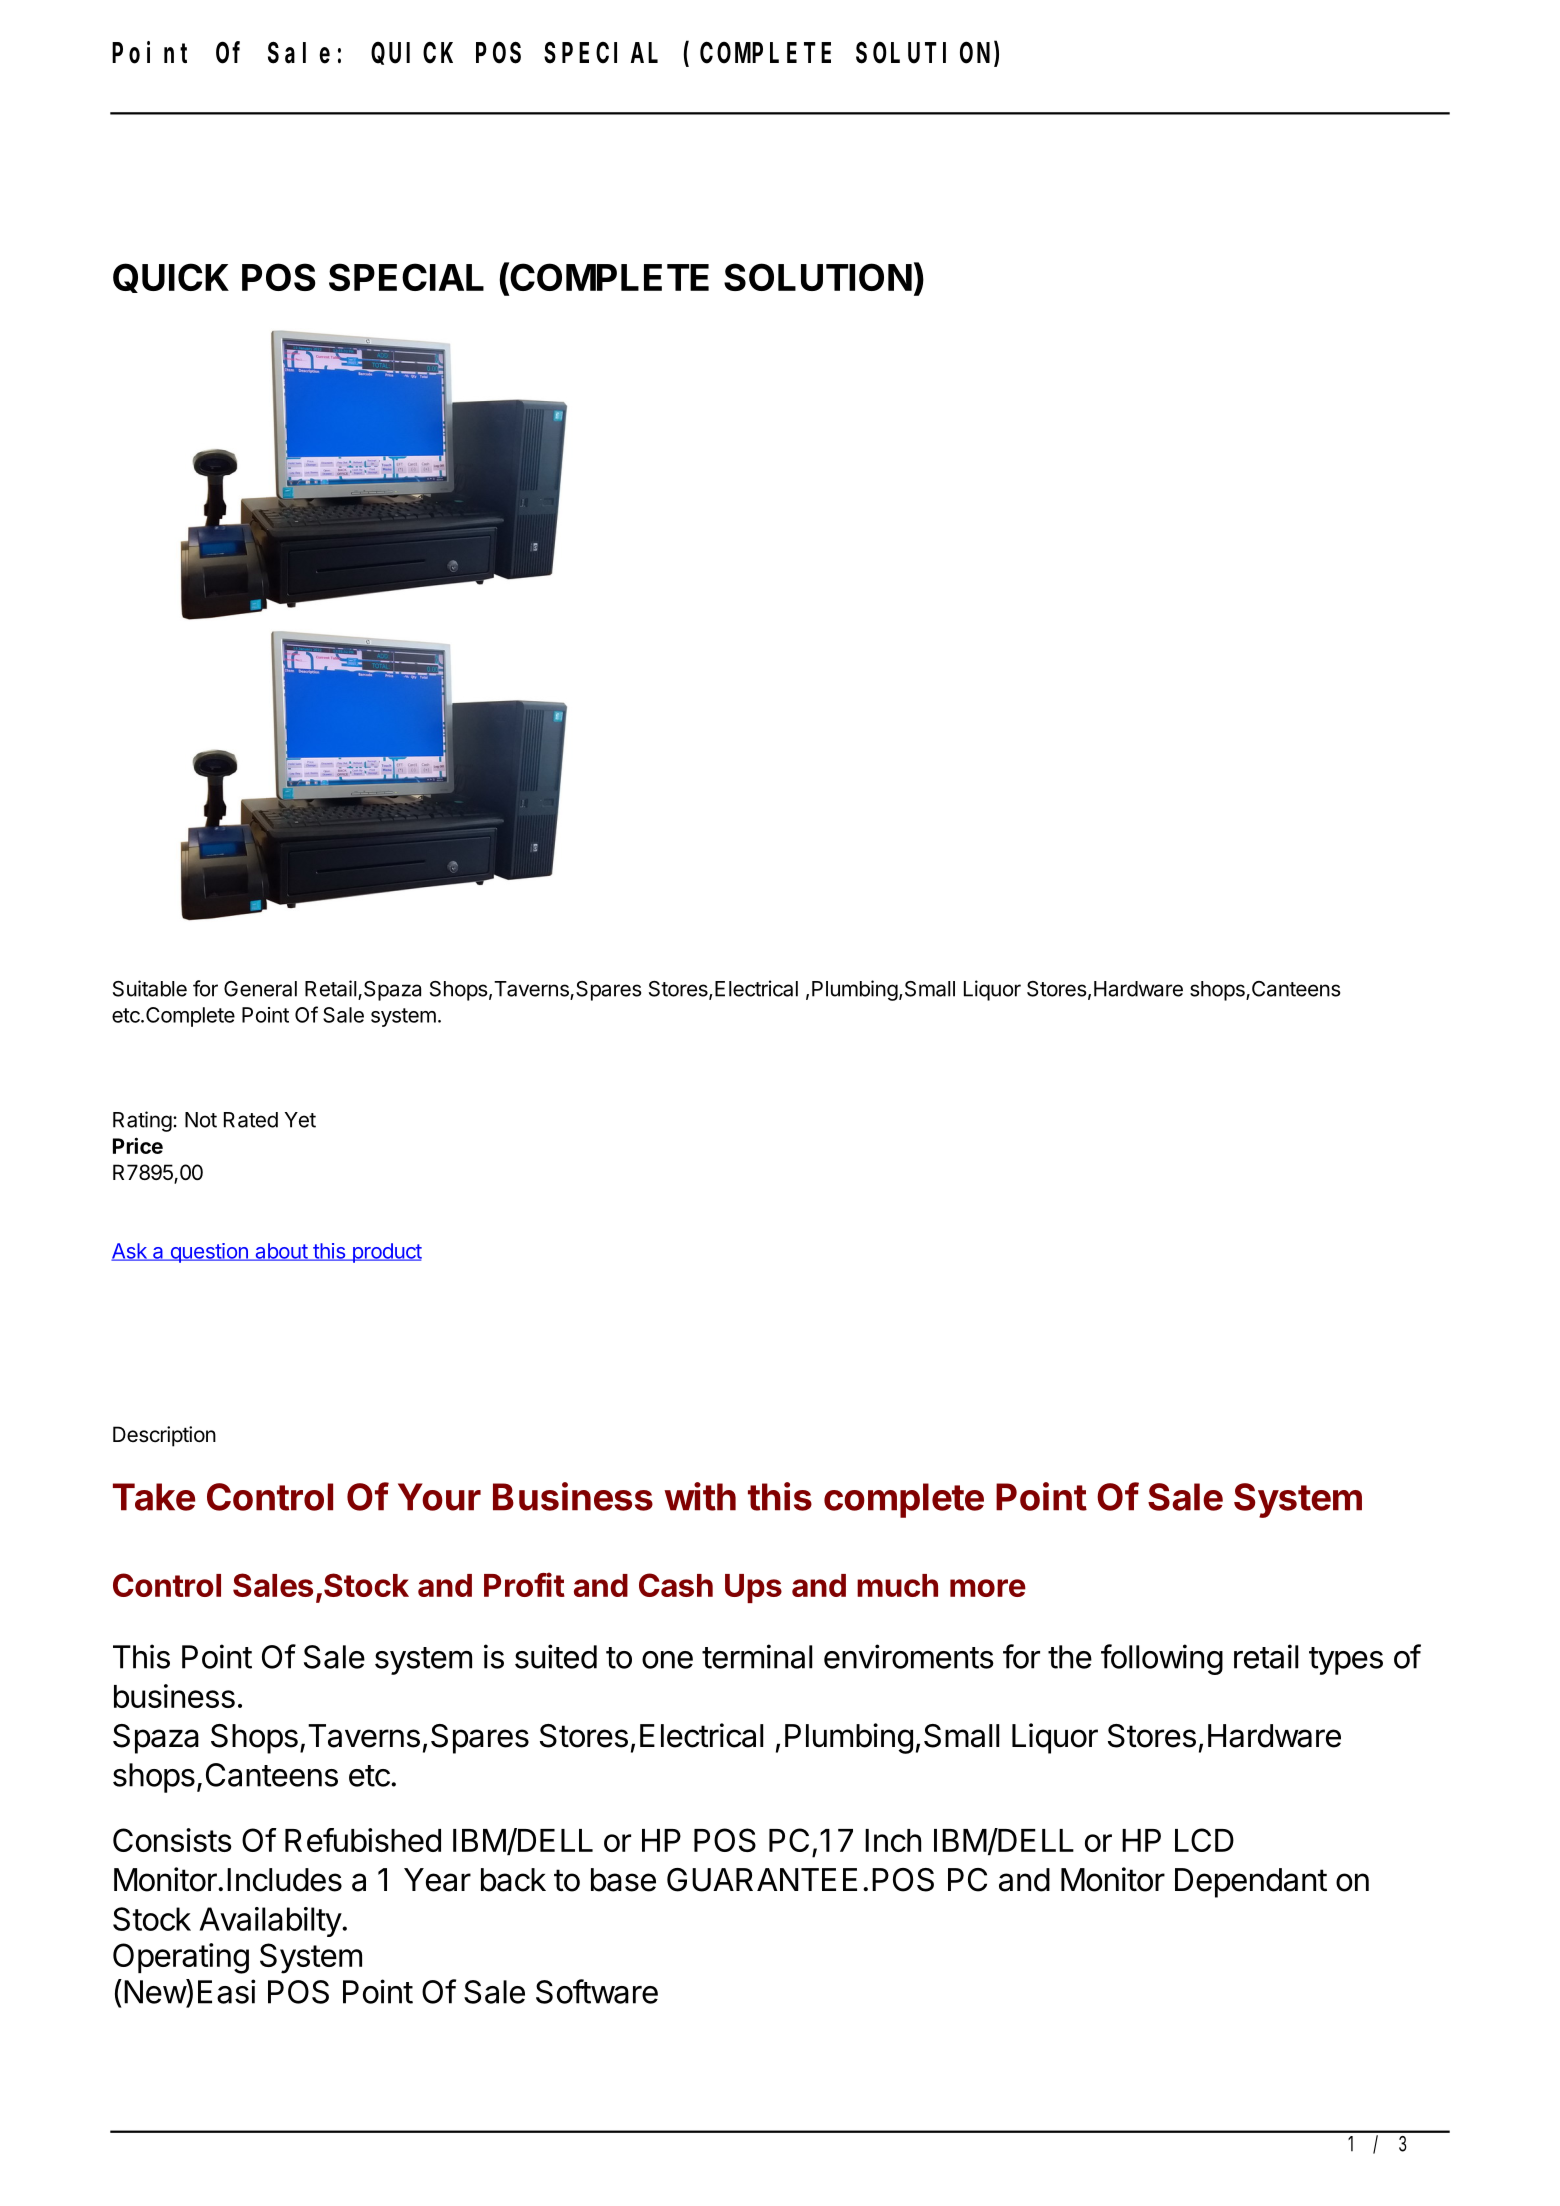 This screenshot has height=2206, width=1560. What do you see at coordinates (700, 1496) in the screenshot?
I see `with` at bounding box center [700, 1496].
